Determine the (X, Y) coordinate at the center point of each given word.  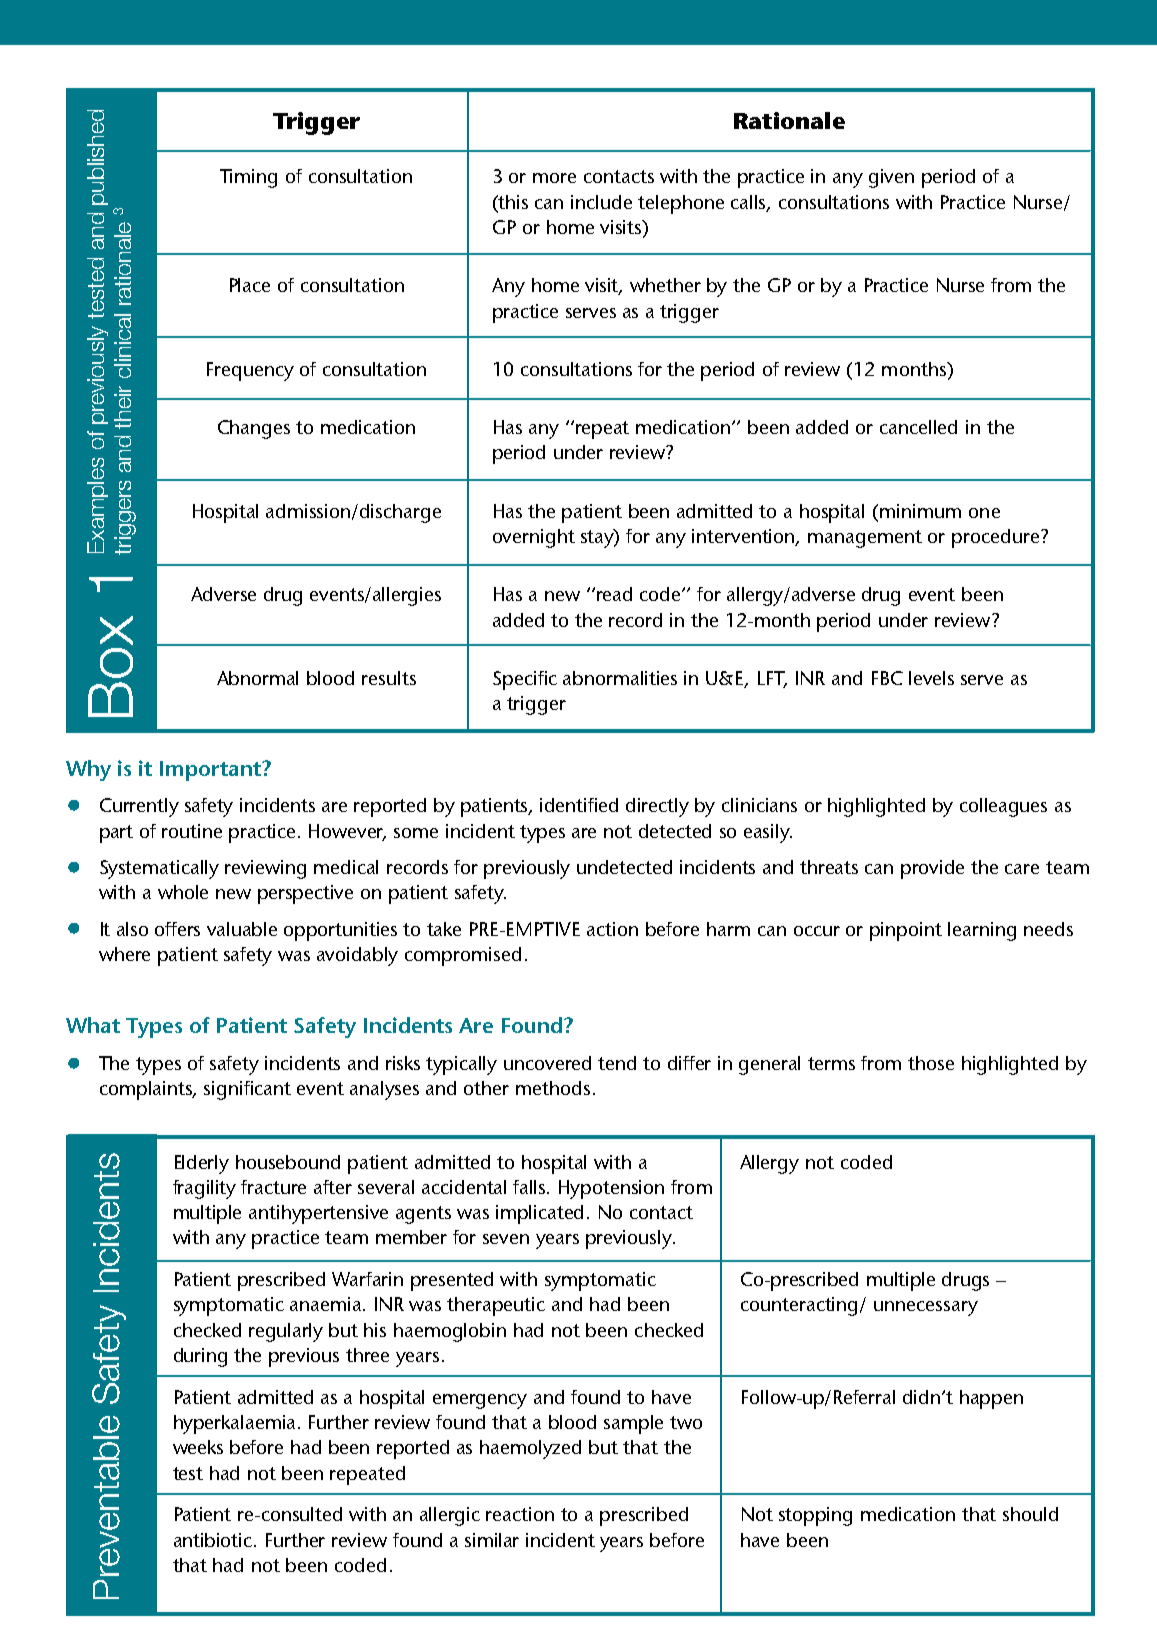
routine (192, 831)
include (601, 202)
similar (492, 1540)
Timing (248, 178)
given (891, 178)
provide (932, 869)
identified (579, 805)
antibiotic (214, 1540)
